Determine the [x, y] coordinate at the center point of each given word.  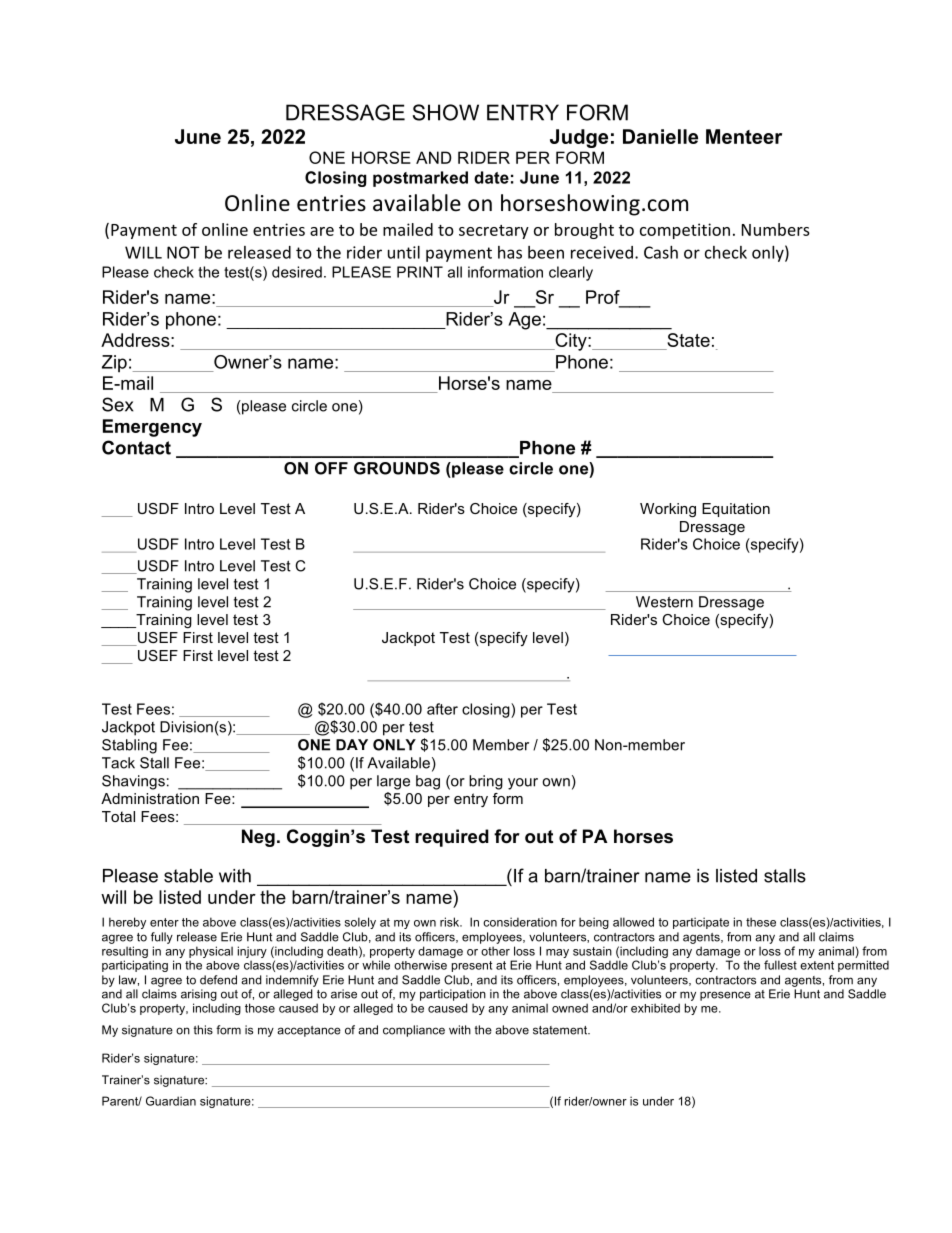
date [491, 177]
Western [664, 602]
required [452, 838]
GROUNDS [397, 468]
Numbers [776, 229]
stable [188, 876]
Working [668, 510]
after [442, 709]
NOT [183, 252]
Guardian [171, 1101]
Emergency [152, 428]
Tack [118, 763]
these [761, 922]
